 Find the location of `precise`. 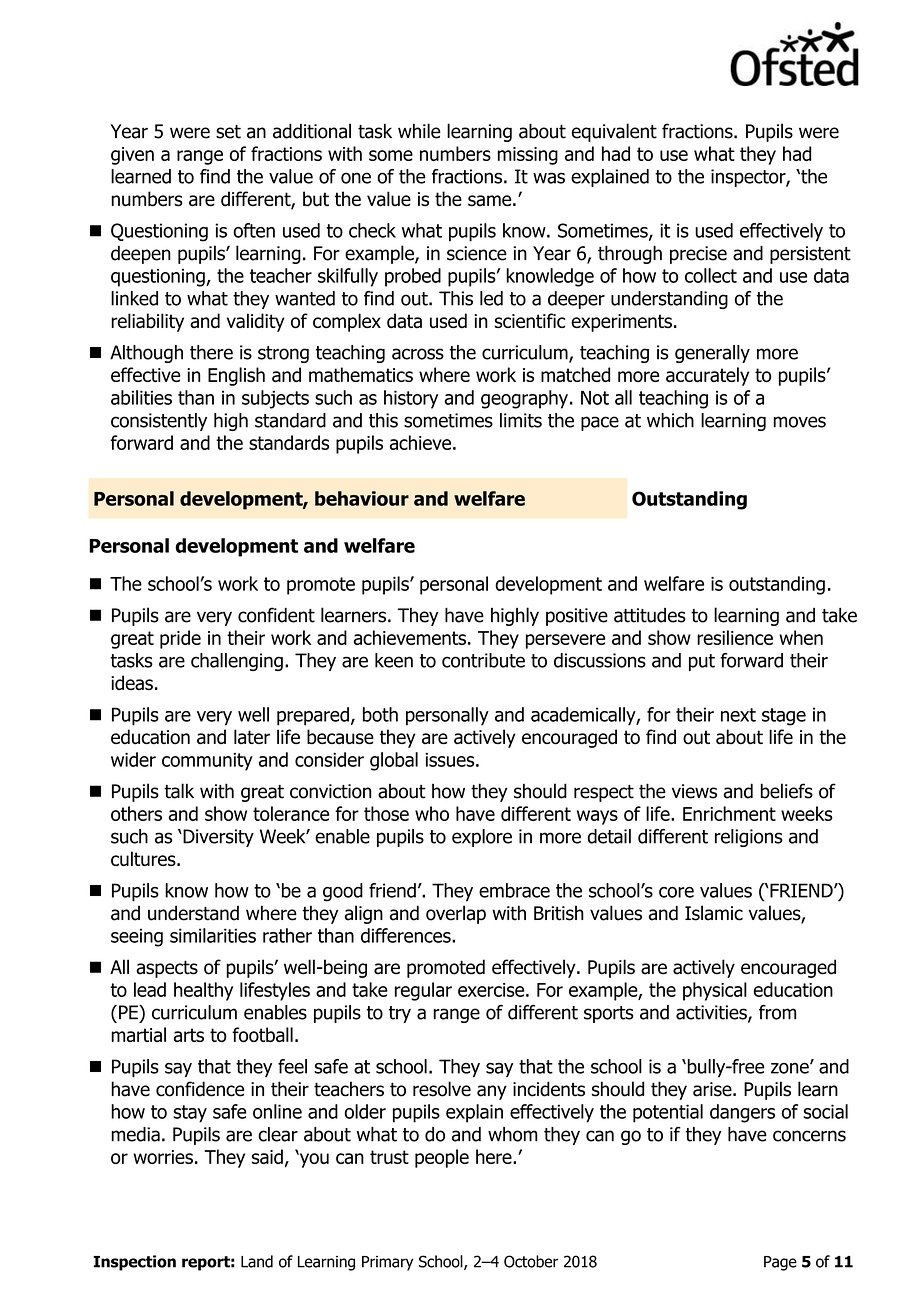

precise is located at coordinates (698, 255).
